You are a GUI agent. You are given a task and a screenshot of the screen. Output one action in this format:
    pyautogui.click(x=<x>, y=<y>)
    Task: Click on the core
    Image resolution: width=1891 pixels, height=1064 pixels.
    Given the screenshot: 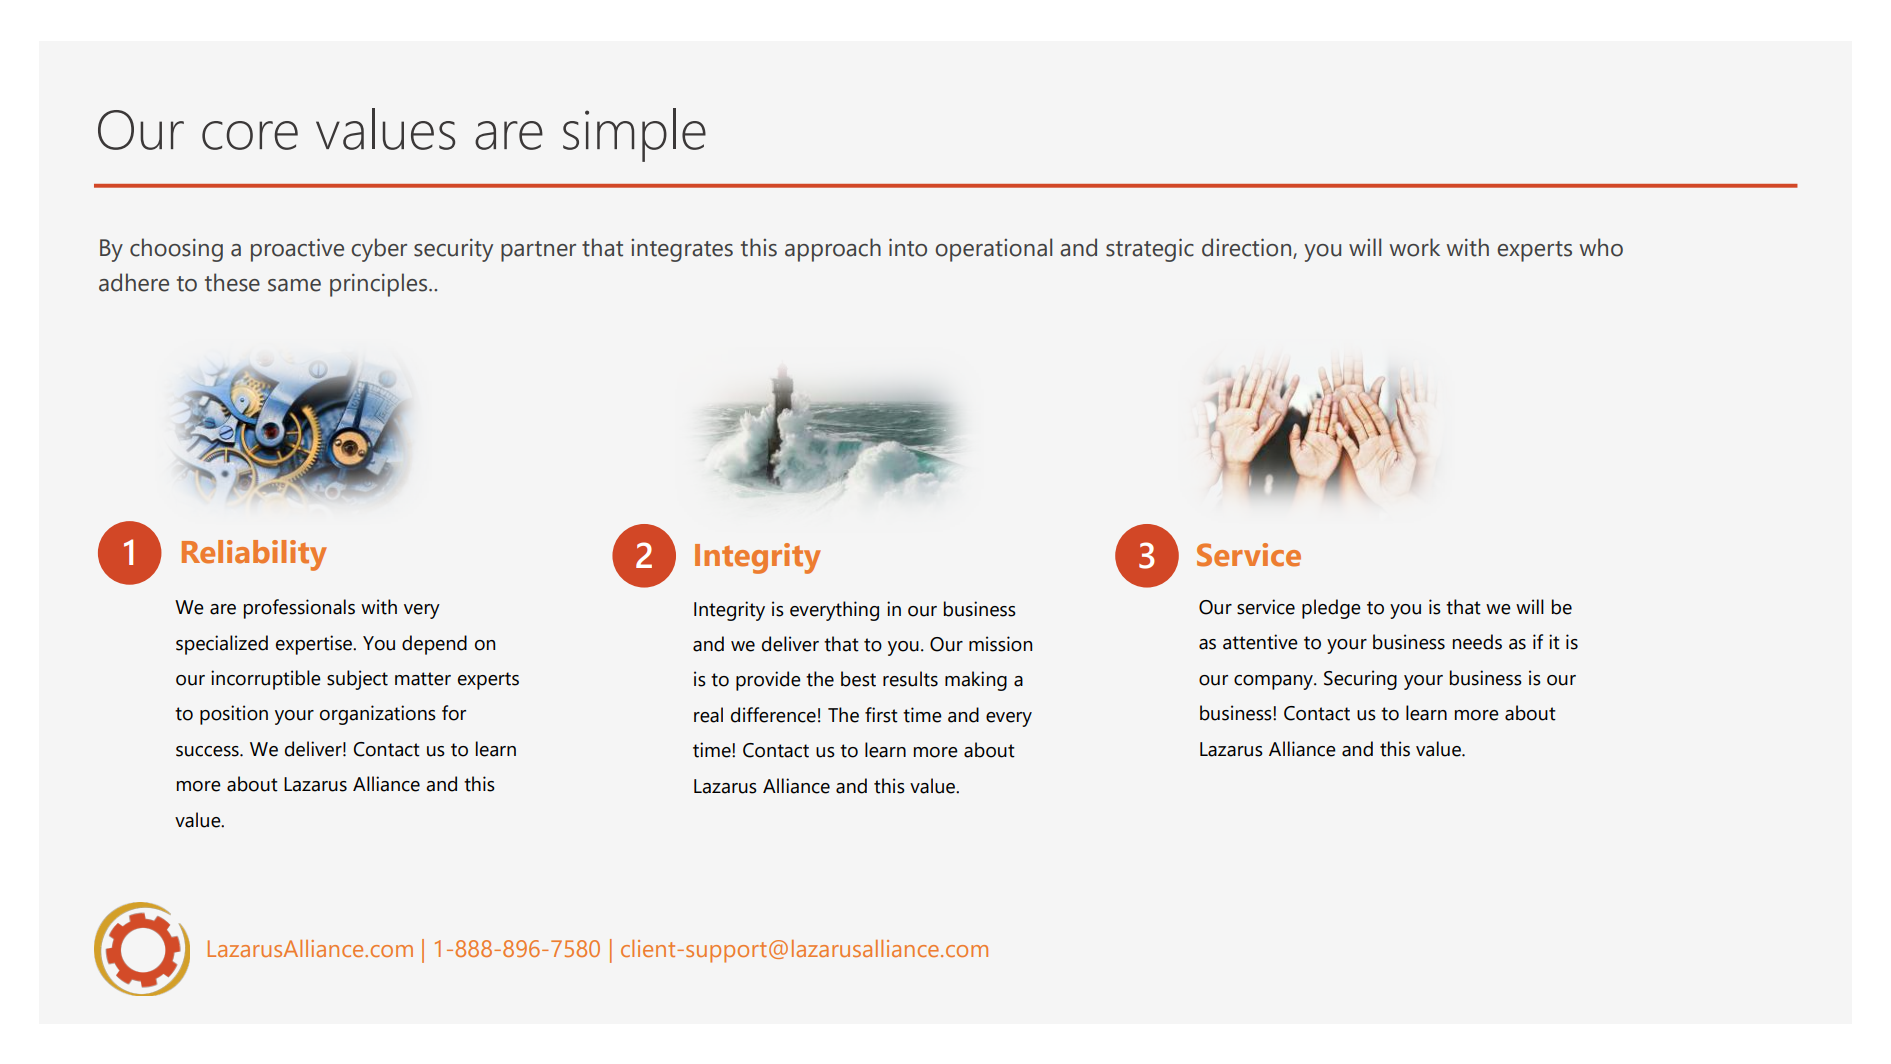 What is the action you would take?
    pyautogui.click(x=250, y=135)
